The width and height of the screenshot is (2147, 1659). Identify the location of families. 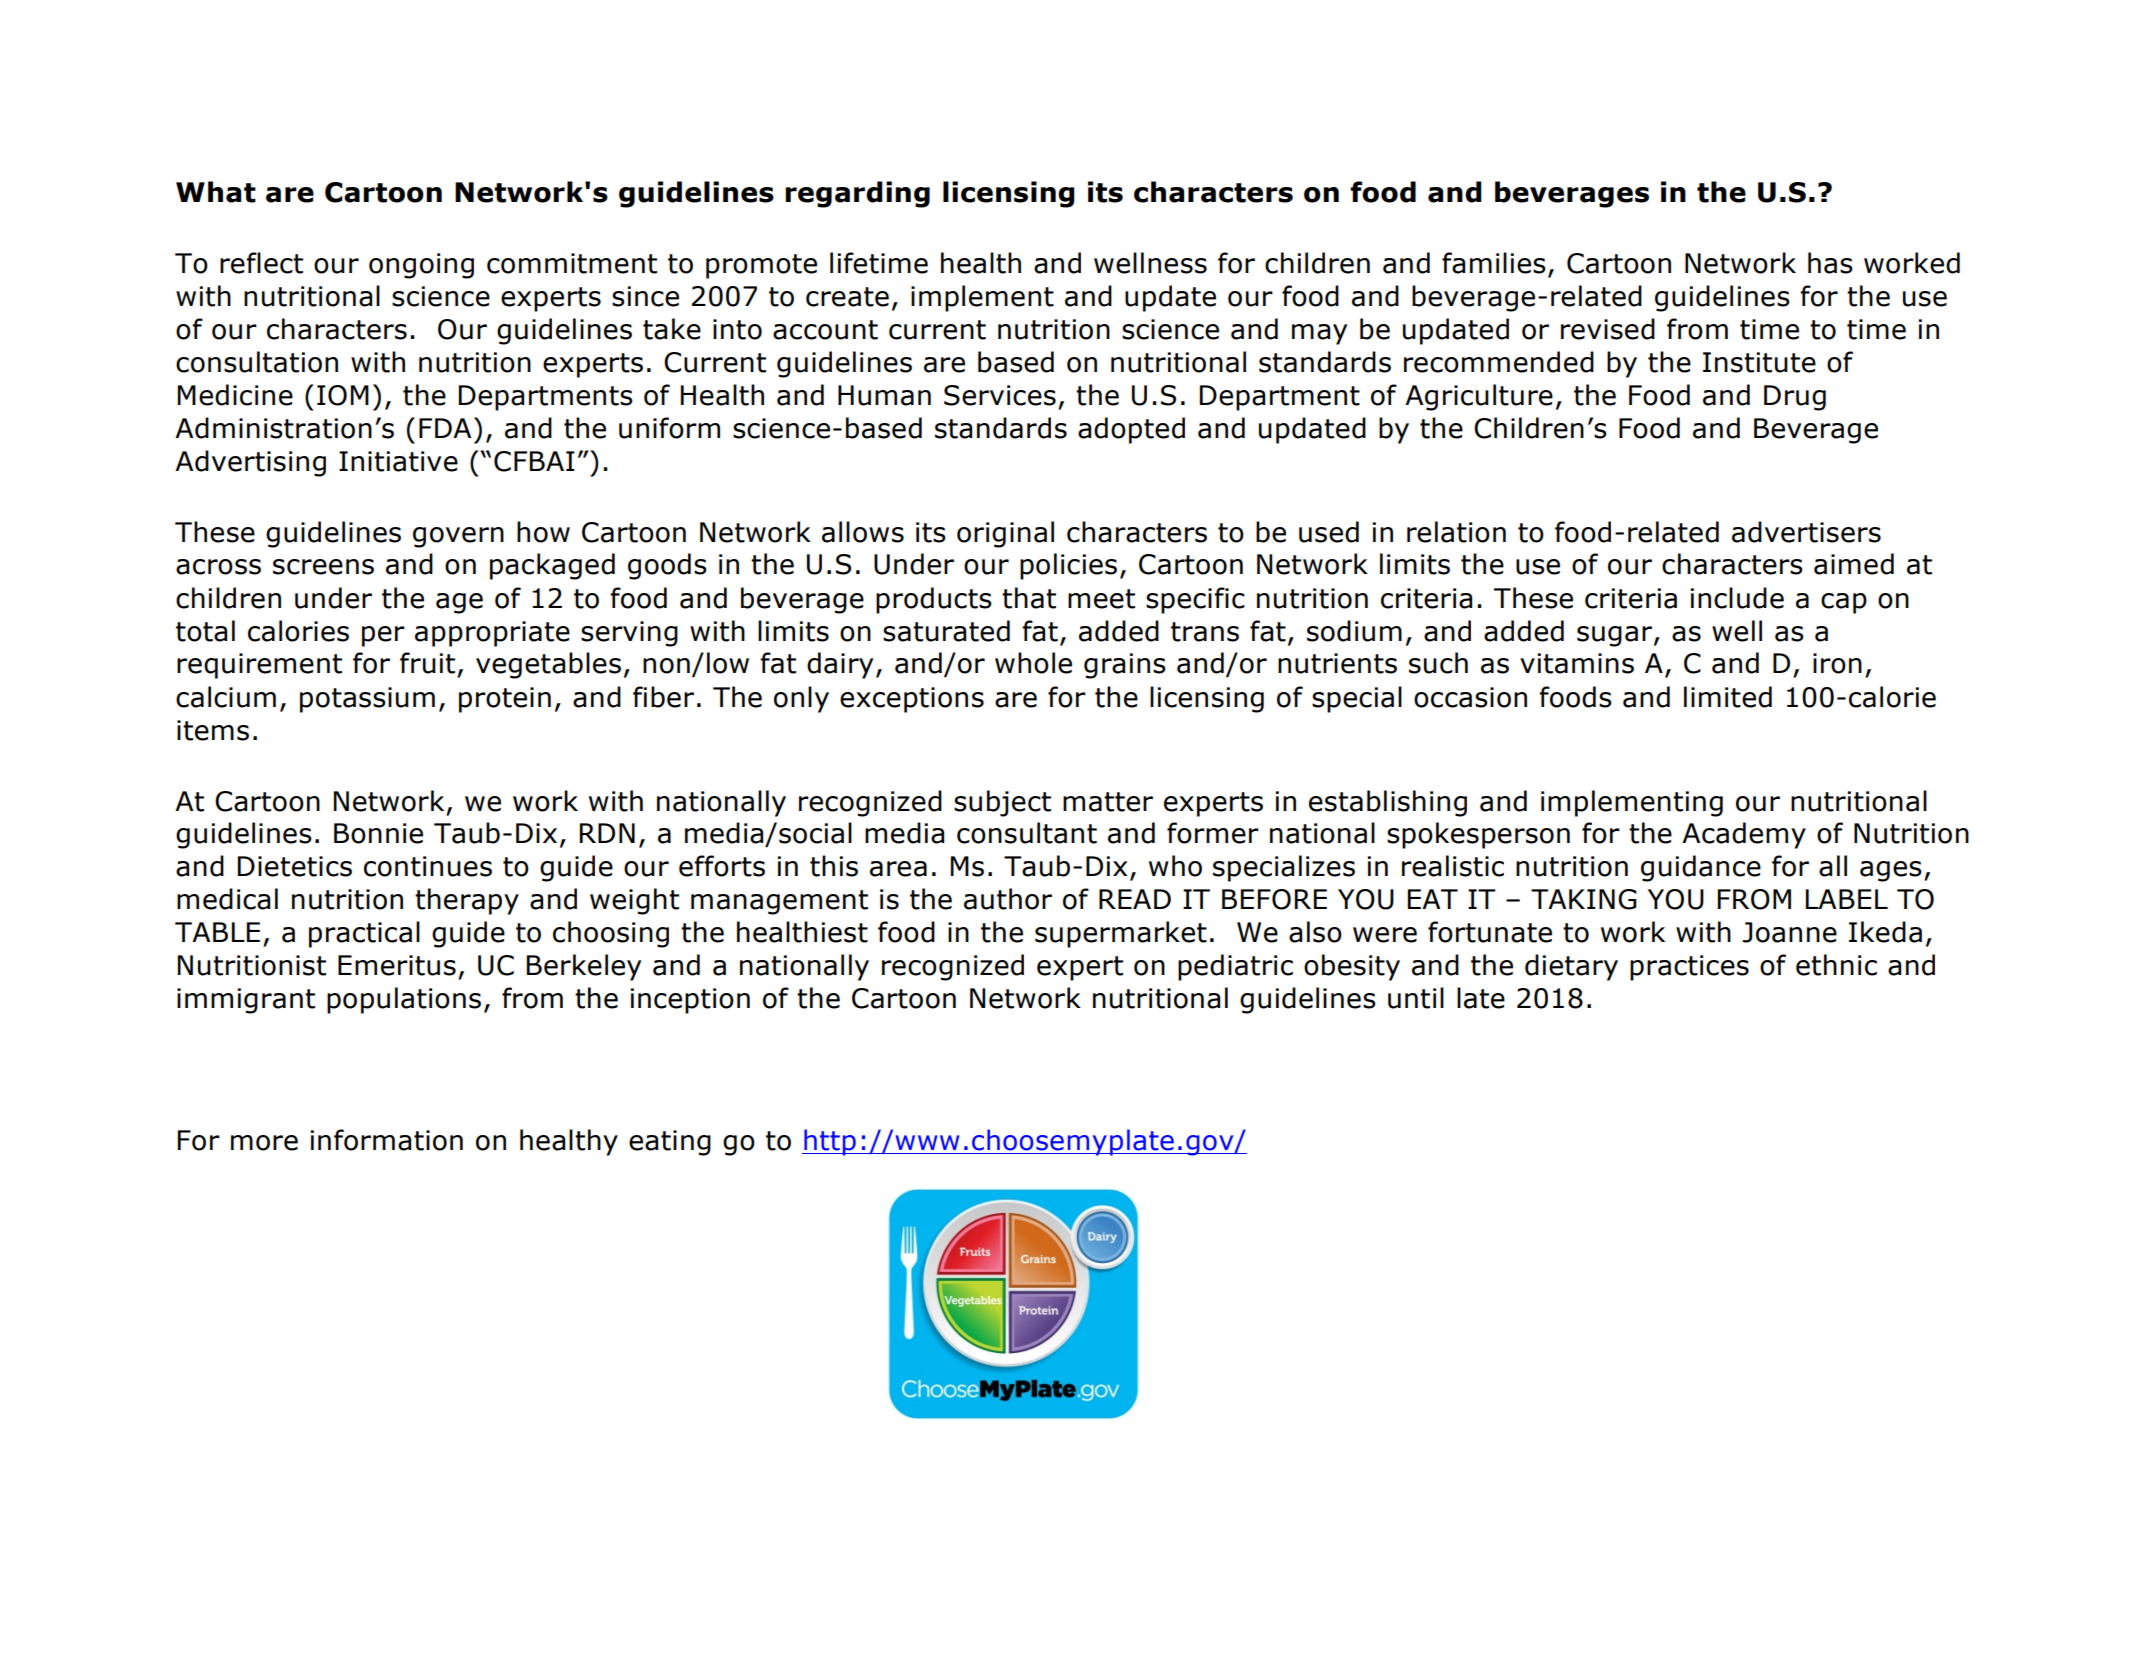
(1494, 263).
